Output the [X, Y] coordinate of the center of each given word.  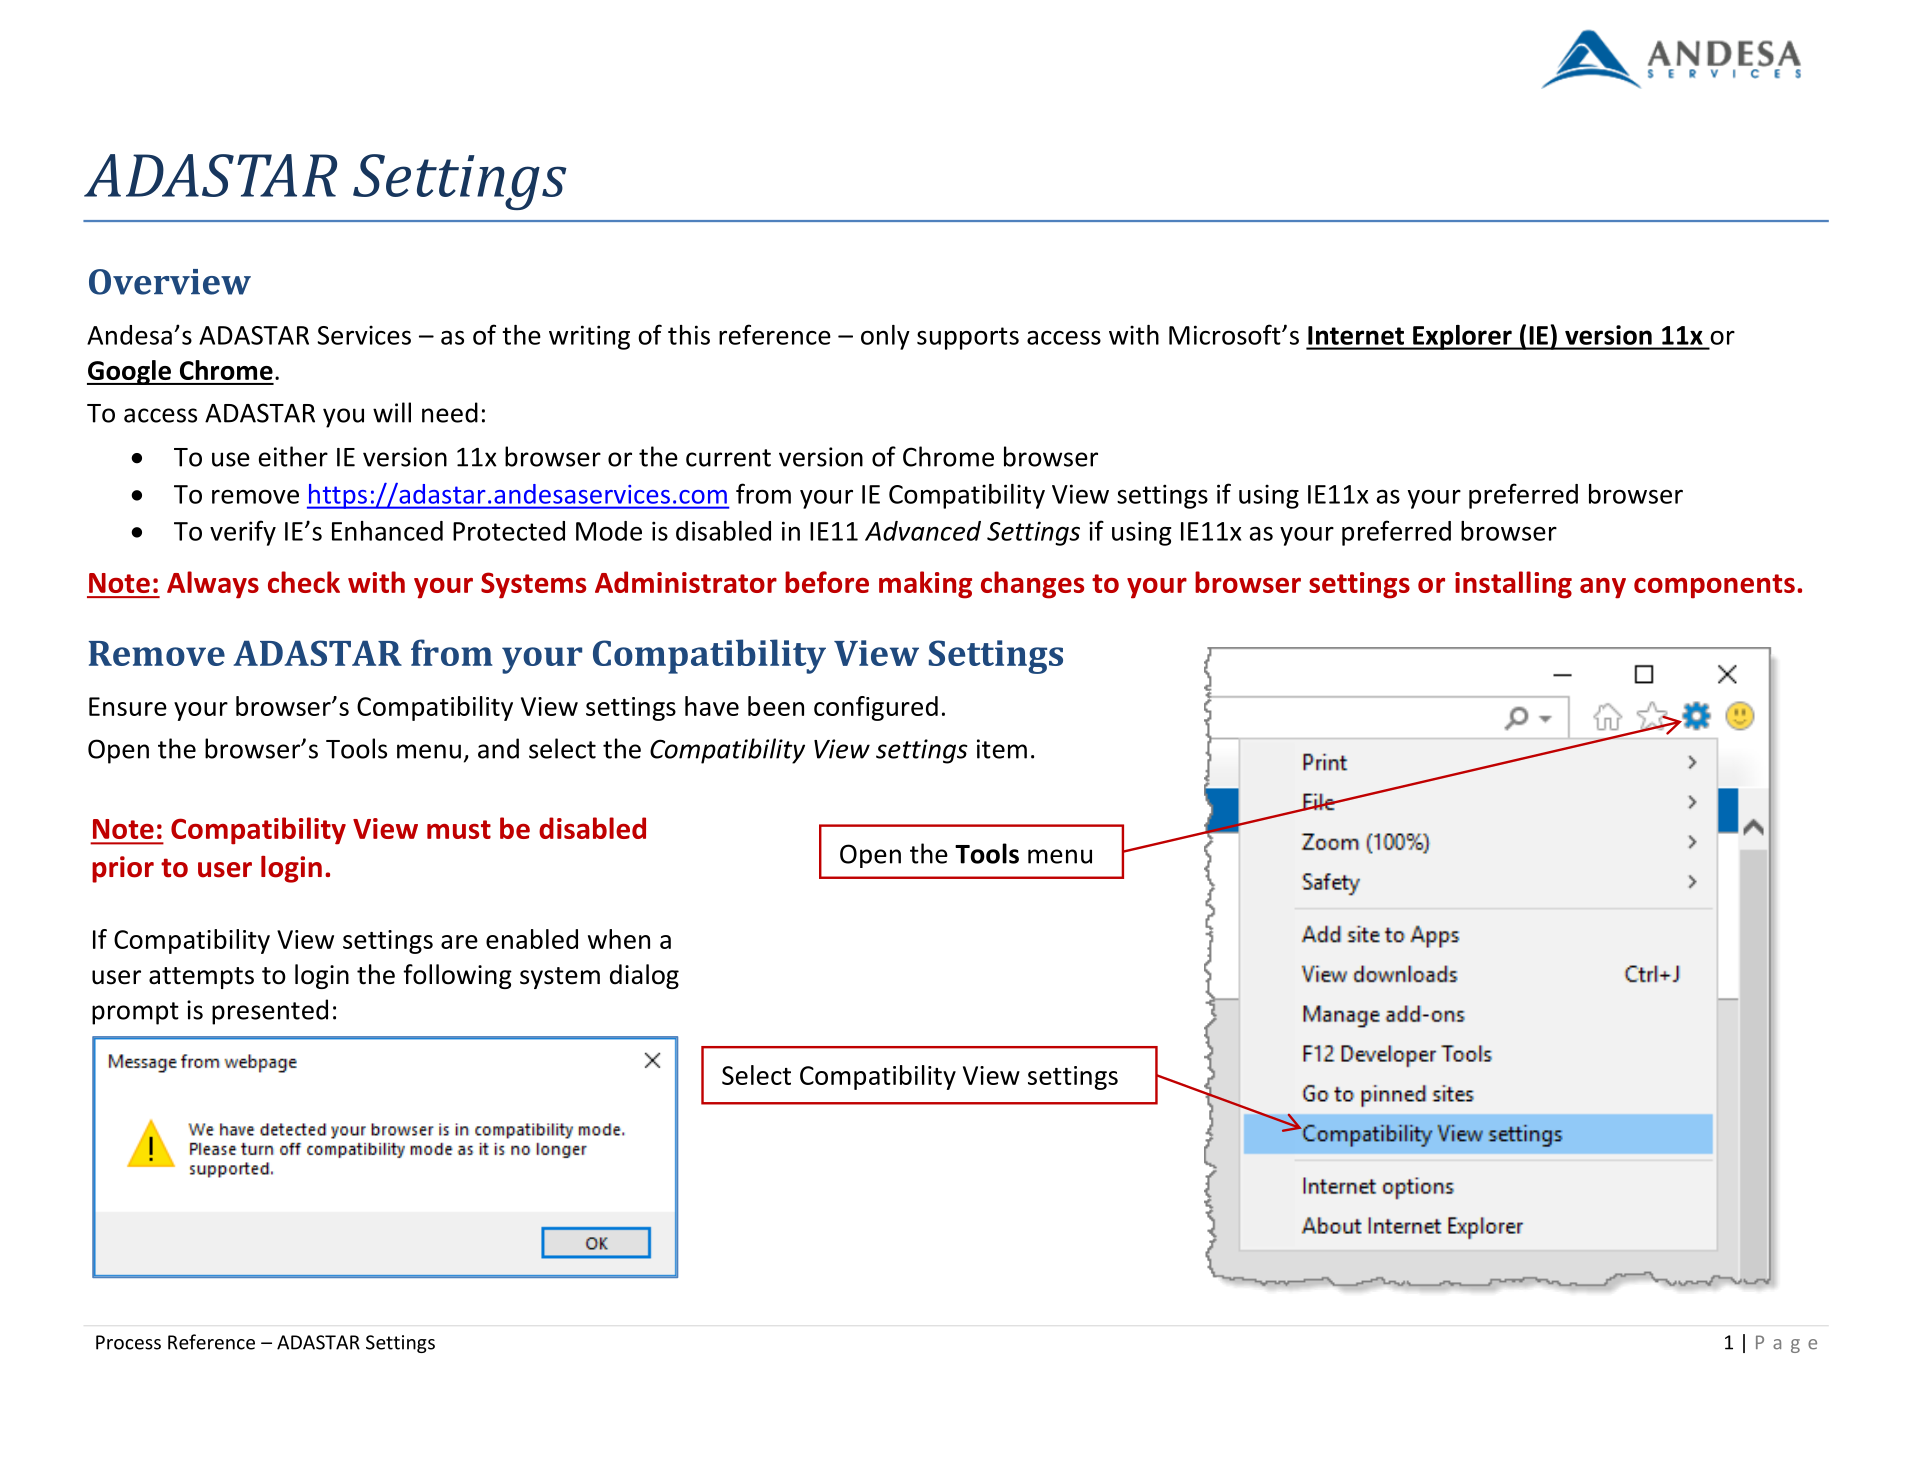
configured [876, 708]
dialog [644, 976]
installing [1513, 585]
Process [128, 1342]
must [459, 829]
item [1002, 749]
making [925, 585]
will [392, 412]
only [885, 337]
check [304, 582]
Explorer [1462, 337]
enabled [532, 939]
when [619, 939]
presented [270, 1012]
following [457, 976]
